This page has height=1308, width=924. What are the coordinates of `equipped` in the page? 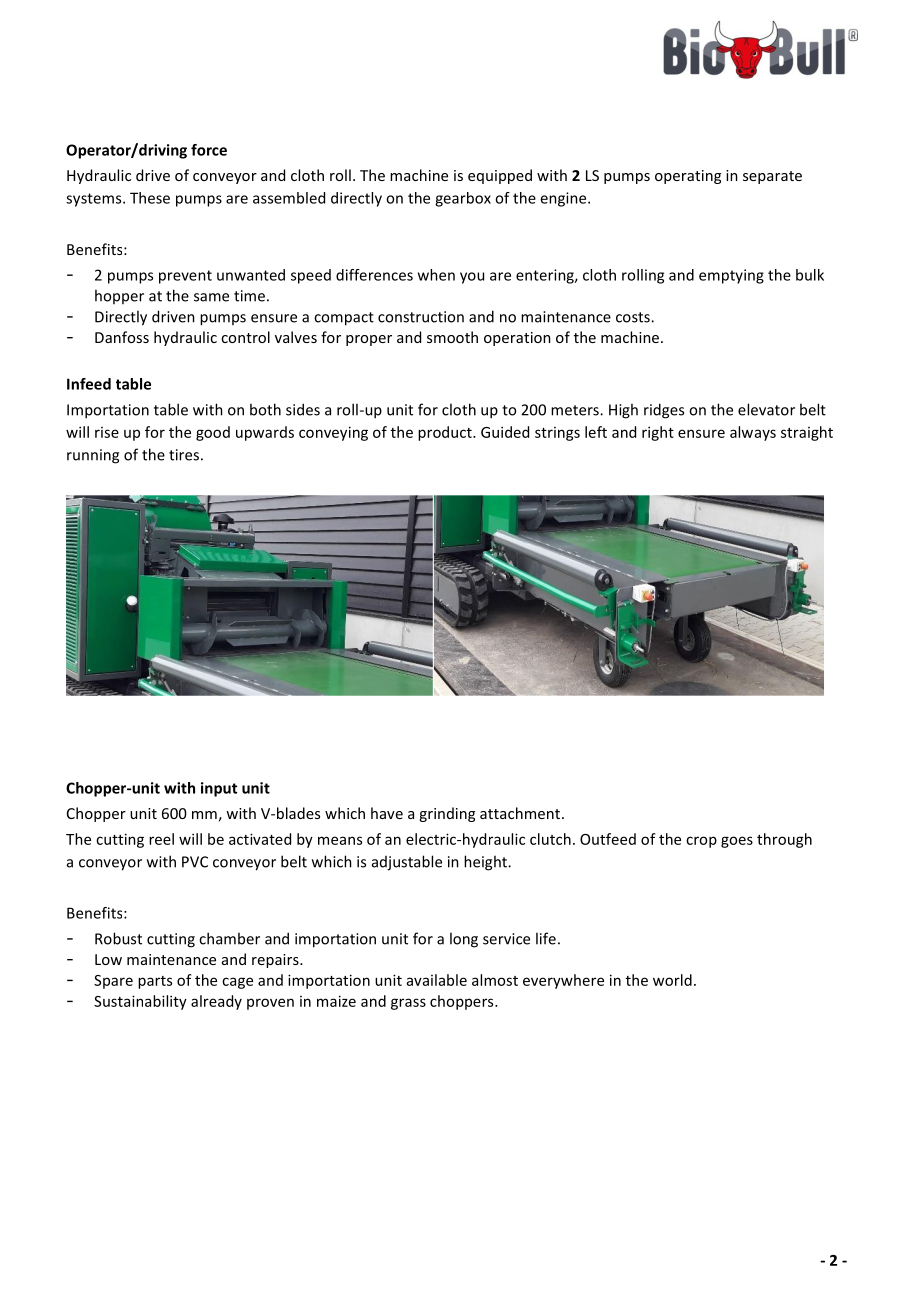 It's located at (500, 176).
